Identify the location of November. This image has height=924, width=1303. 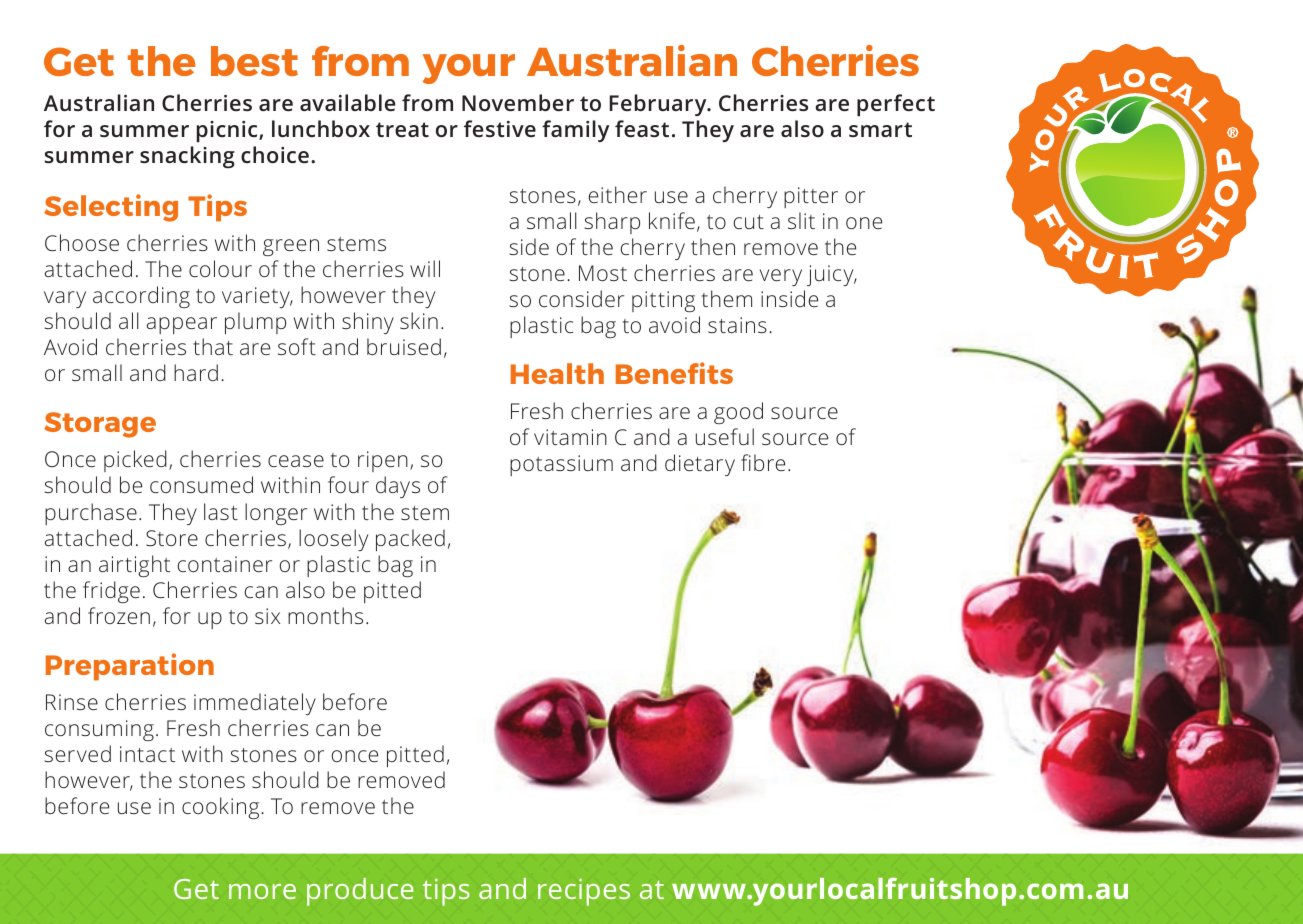
(518, 102).
